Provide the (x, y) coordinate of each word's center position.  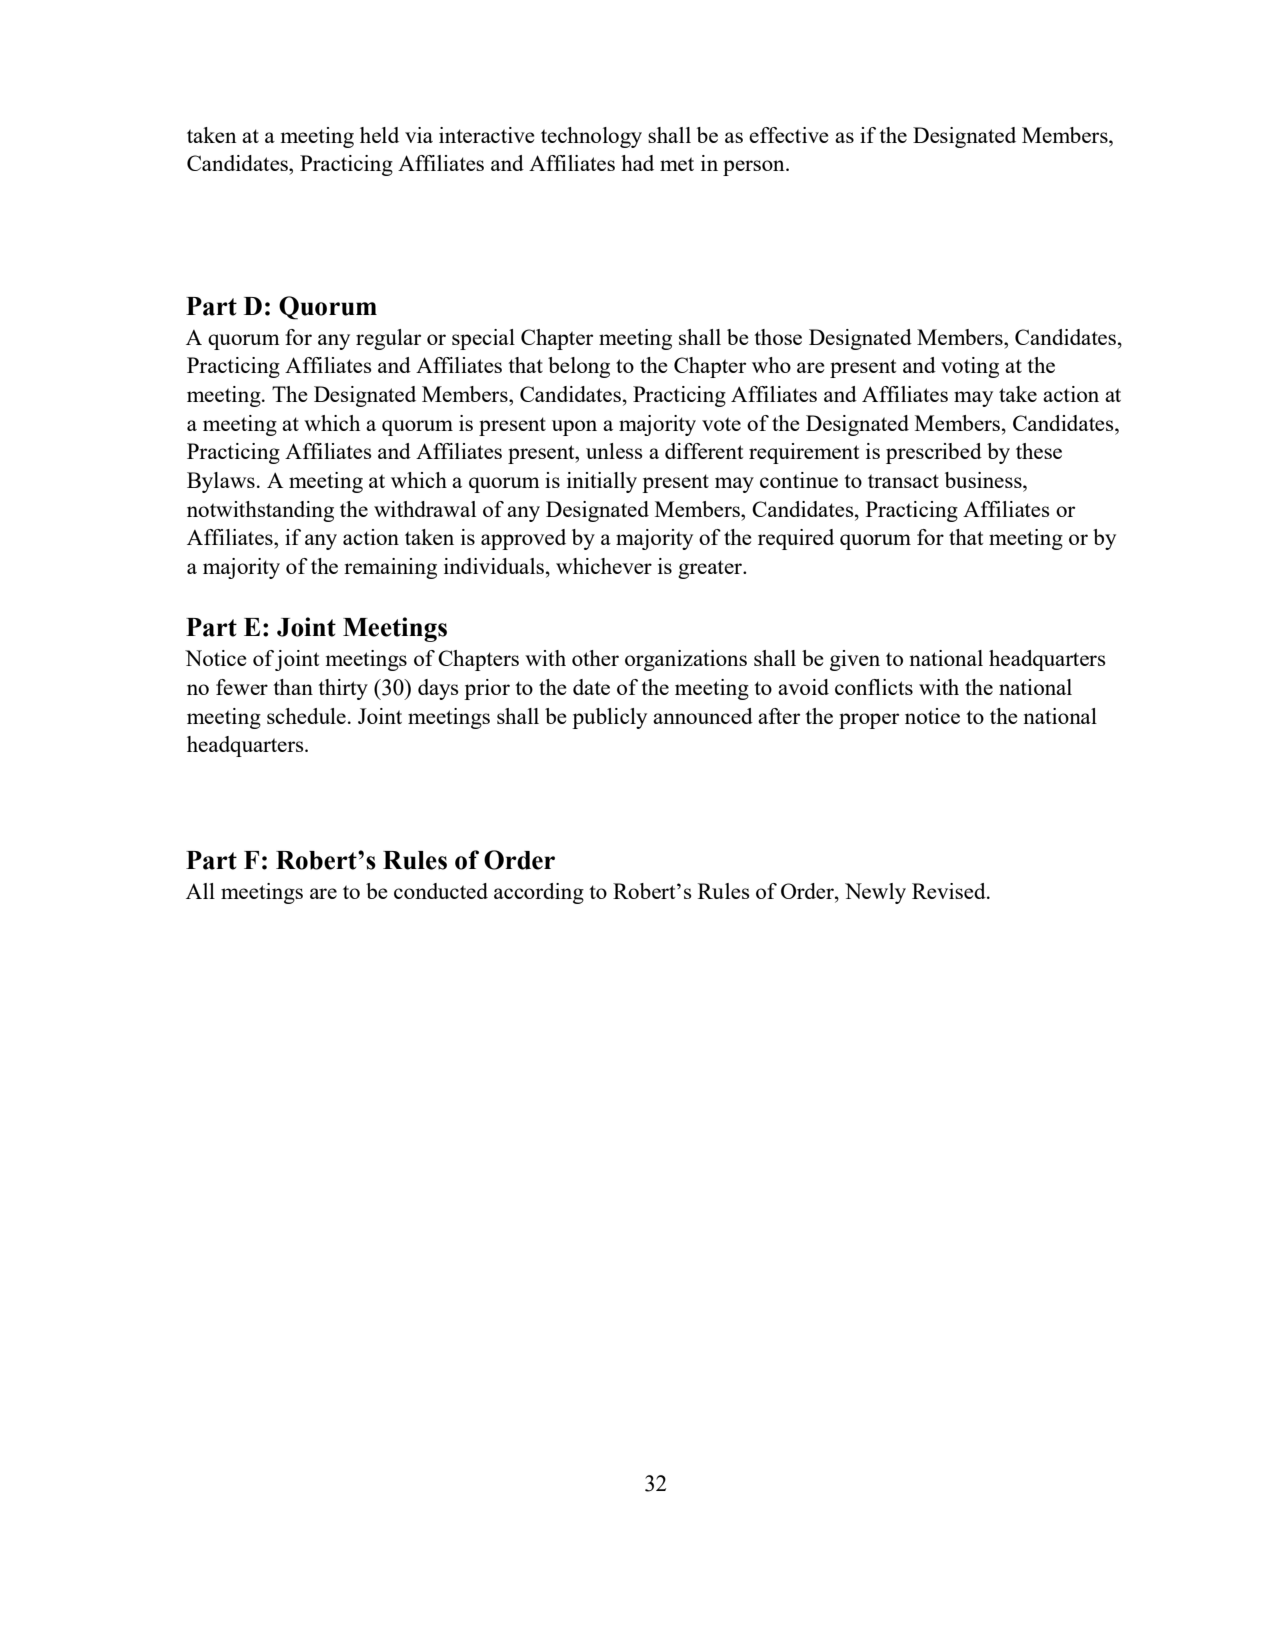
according (539, 893)
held (379, 135)
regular (388, 339)
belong (579, 367)
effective (789, 135)
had (637, 163)
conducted (441, 891)
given (855, 660)
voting (970, 367)
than (293, 687)
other (595, 658)
